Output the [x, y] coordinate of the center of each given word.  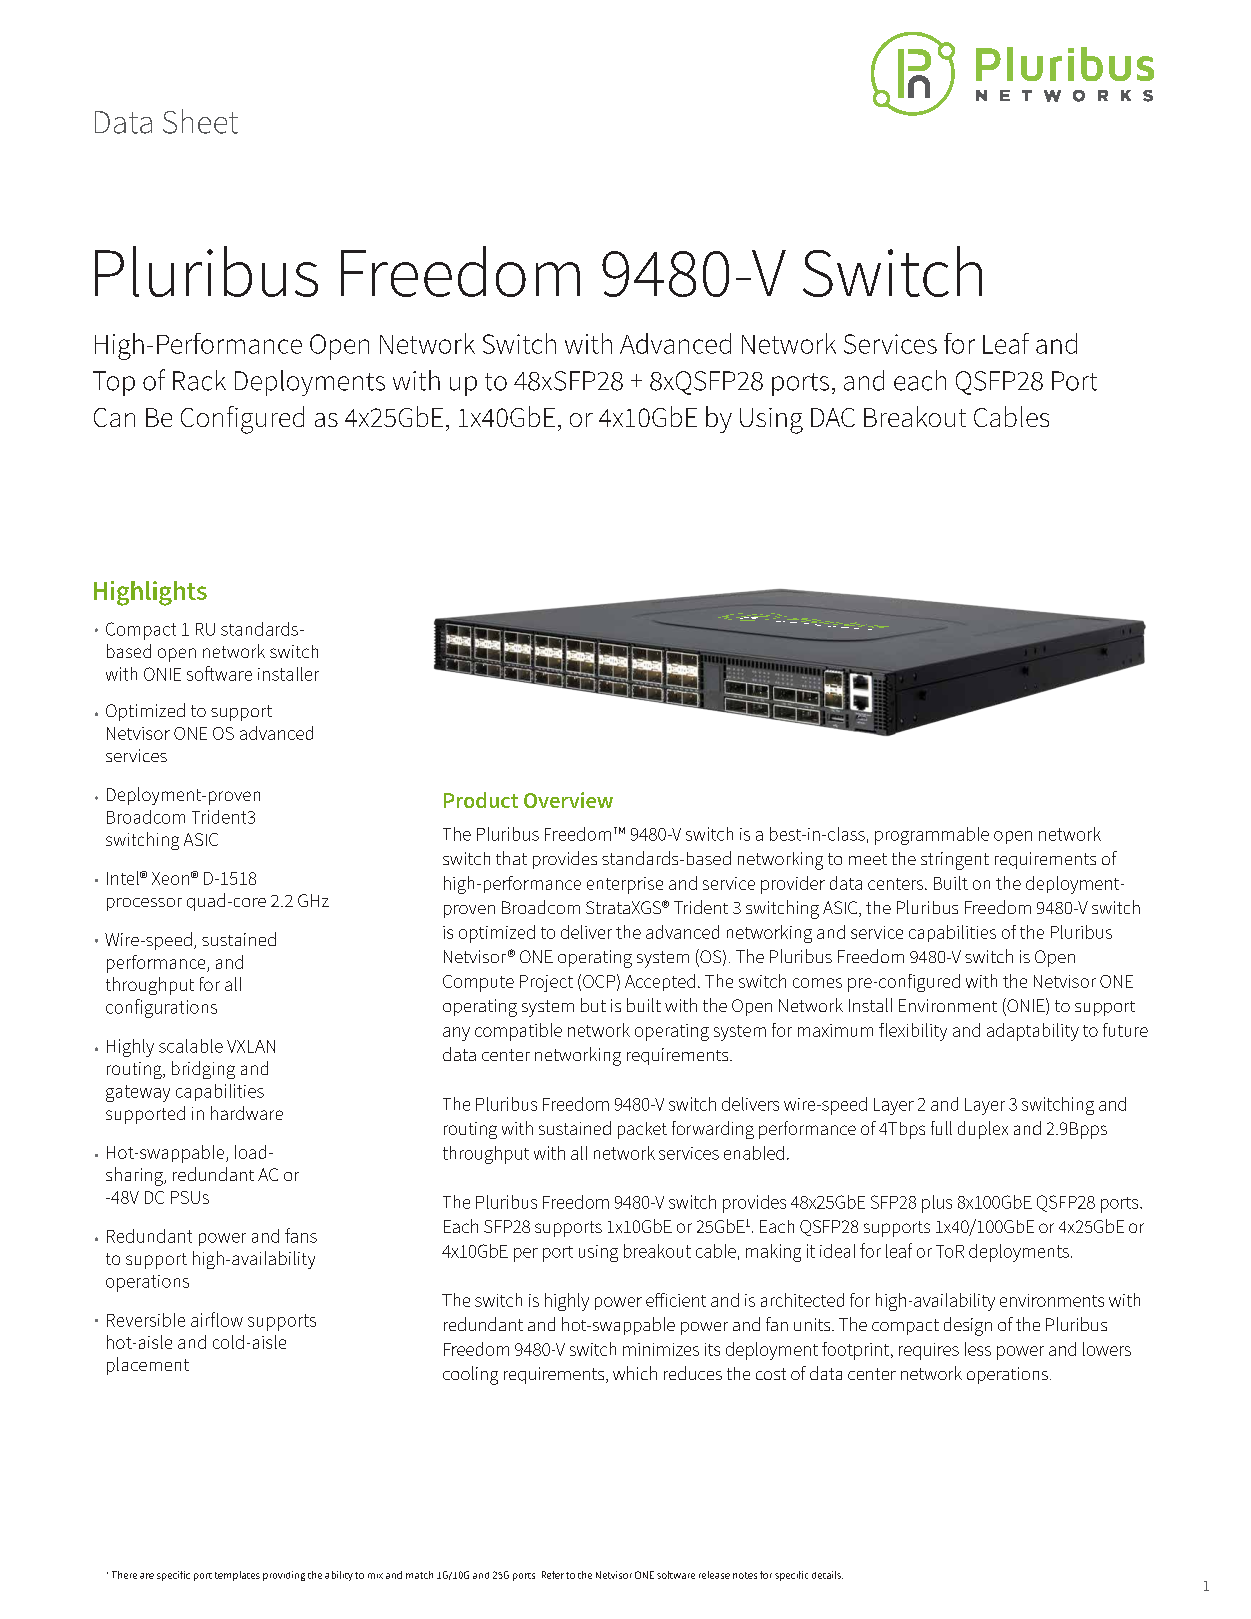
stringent [955, 861]
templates [237, 1576]
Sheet [200, 121]
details [827, 1575]
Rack [199, 380]
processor [144, 904]
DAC [833, 417]
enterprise [625, 885]
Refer [553, 1575]
